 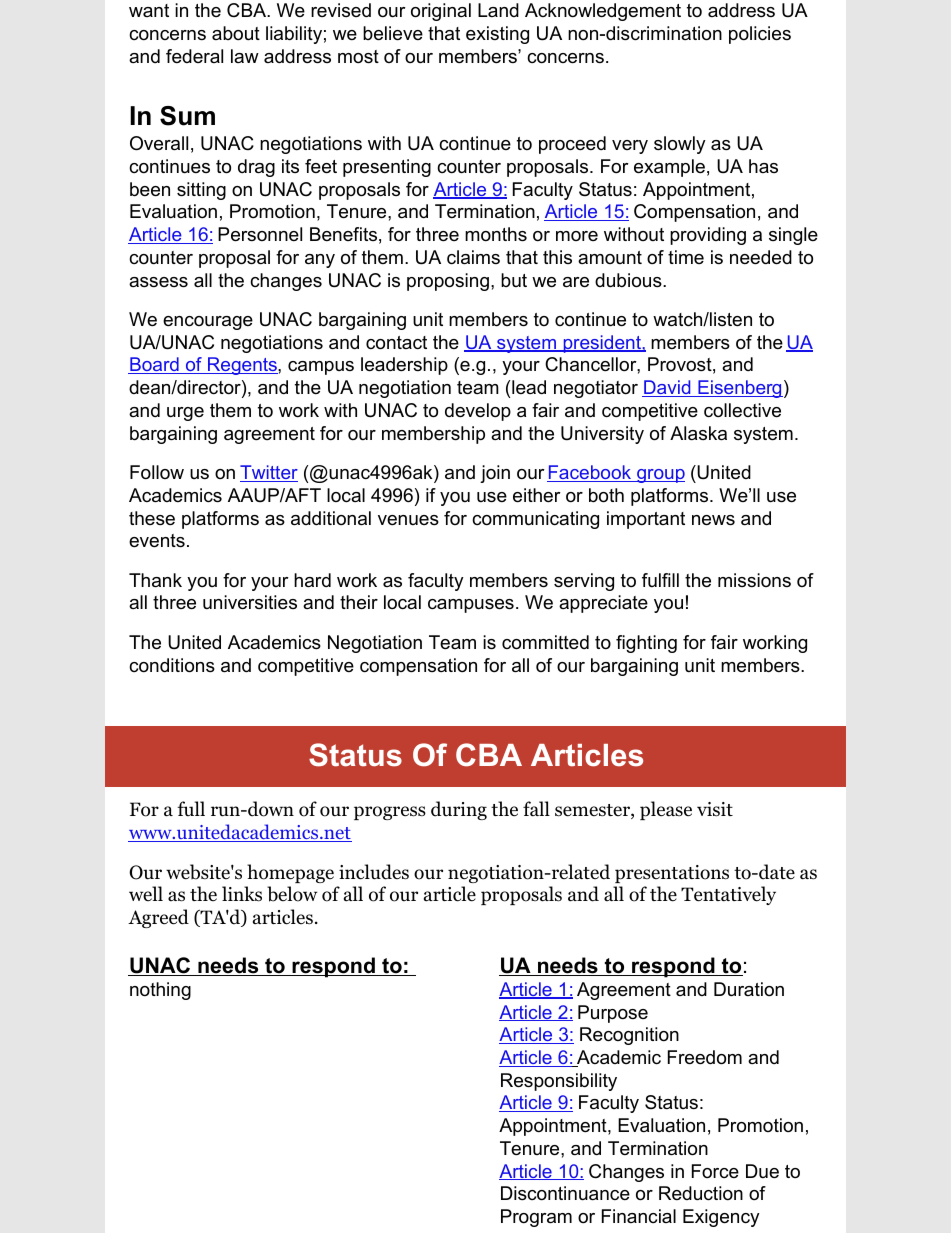 What do you see at coordinates (760, 35) in the page?
I see `policies` at bounding box center [760, 35].
